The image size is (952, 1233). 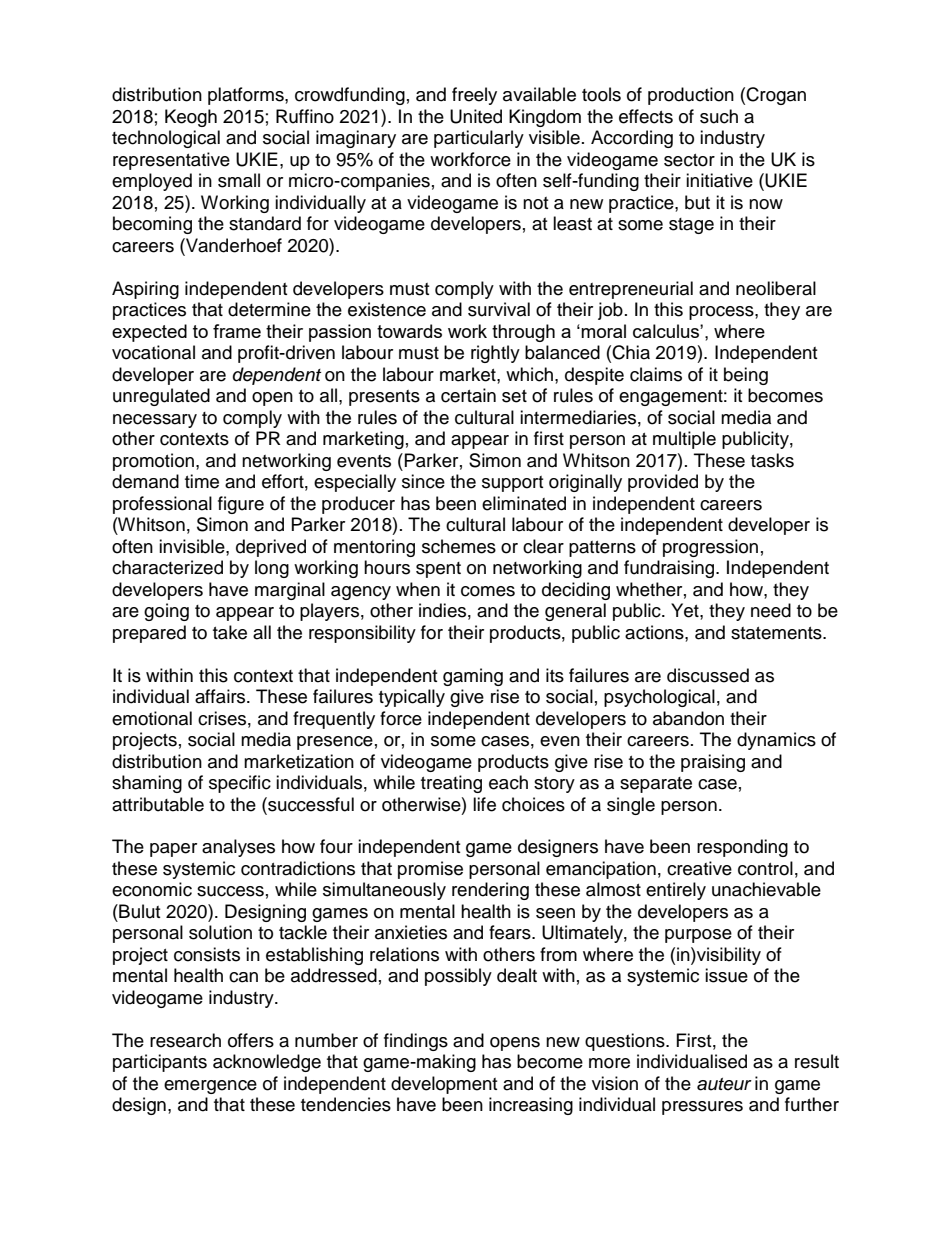 I want to click on United, so click(x=476, y=116).
